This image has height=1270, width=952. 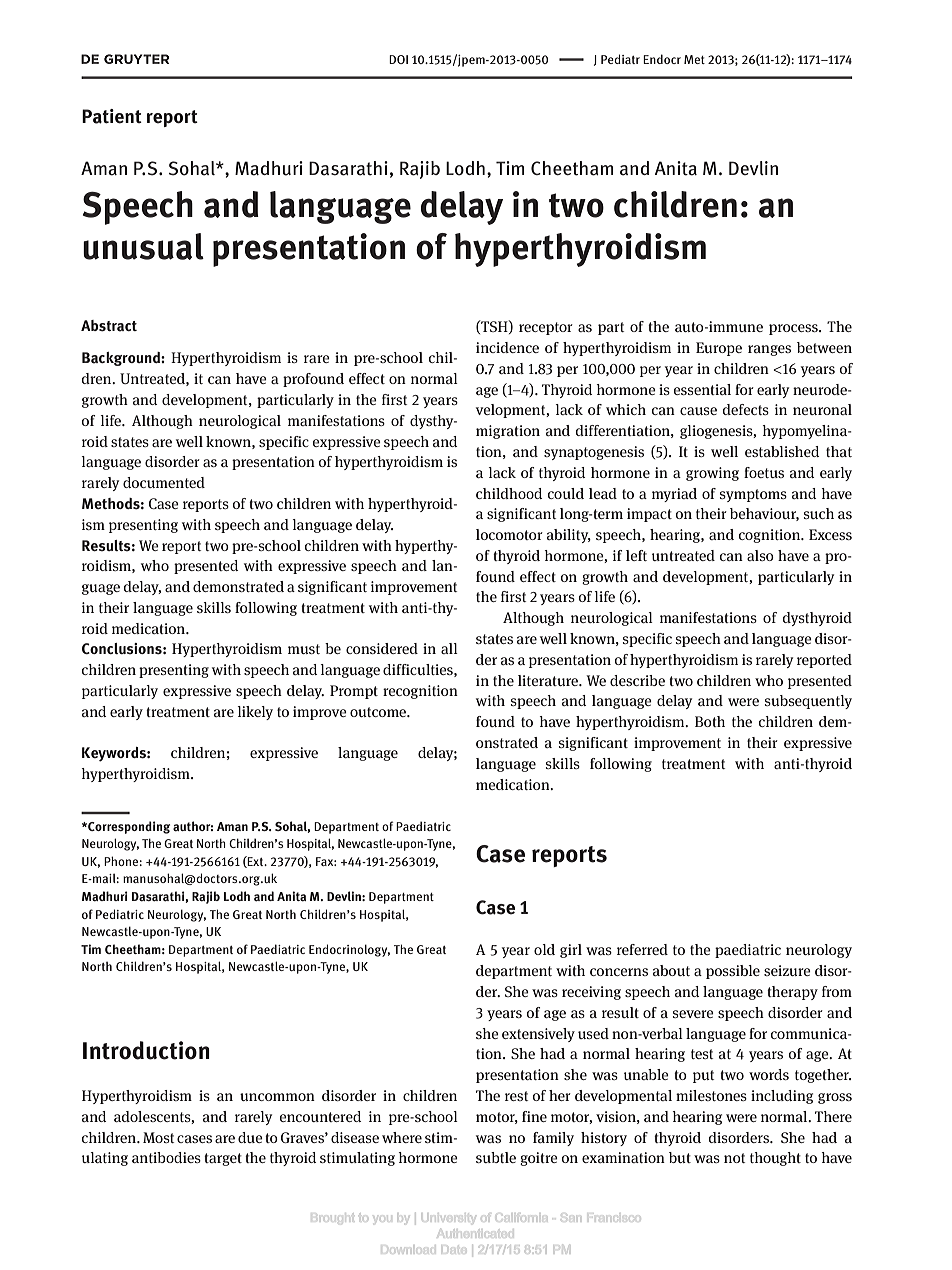 I want to click on ranges, so click(x=769, y=350).
